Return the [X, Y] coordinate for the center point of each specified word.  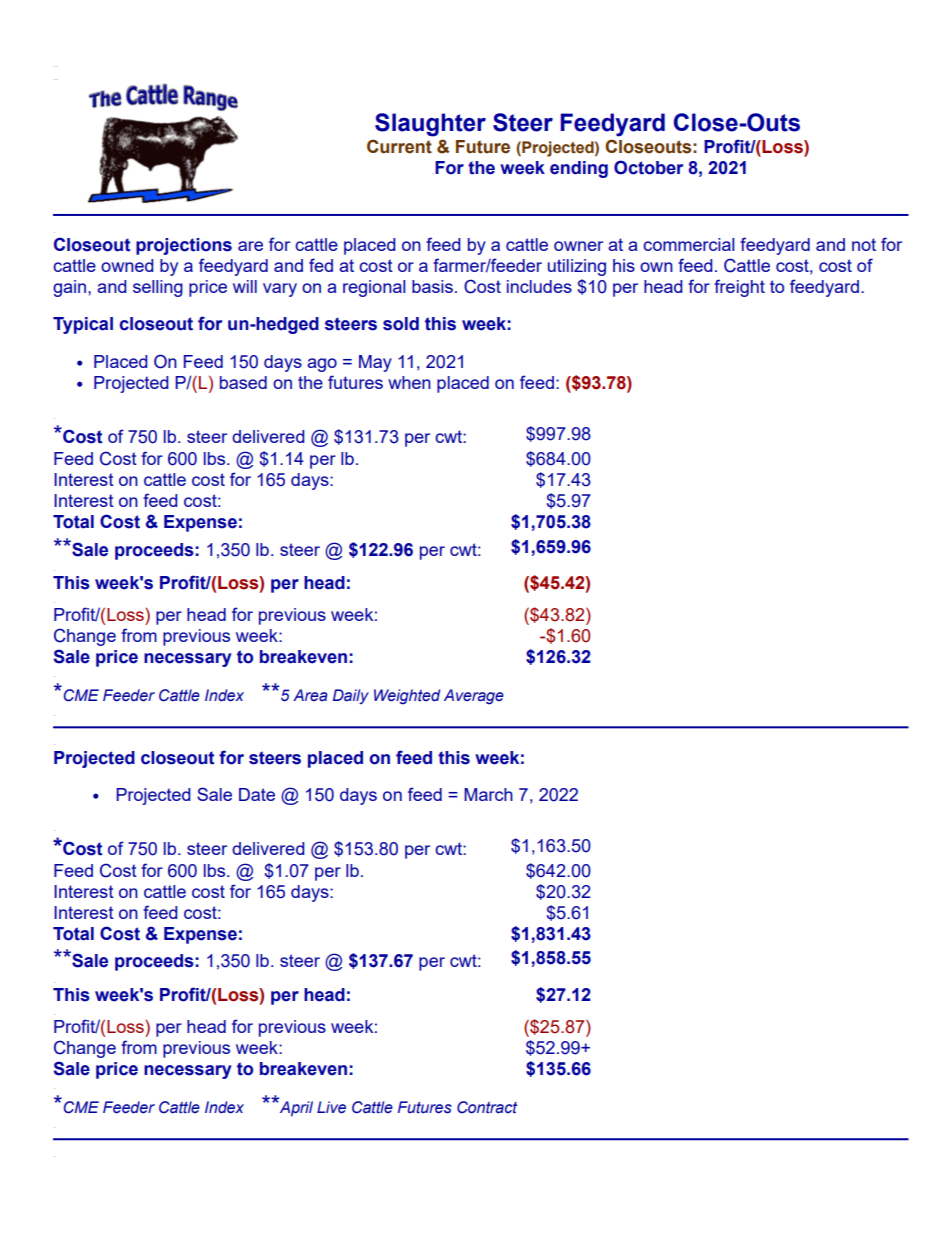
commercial [689, 244]
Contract [487, 1107]
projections [184, 246]
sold [401, 324]
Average [474, 697]
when [409, 382]
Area [310, 695]
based [243, 382]
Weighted [407, 697]
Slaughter [430, 125]
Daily [351, 696]
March [488, 794]
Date [257, 794]
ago [322, 365]
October [648, 167]
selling [158, 288]
